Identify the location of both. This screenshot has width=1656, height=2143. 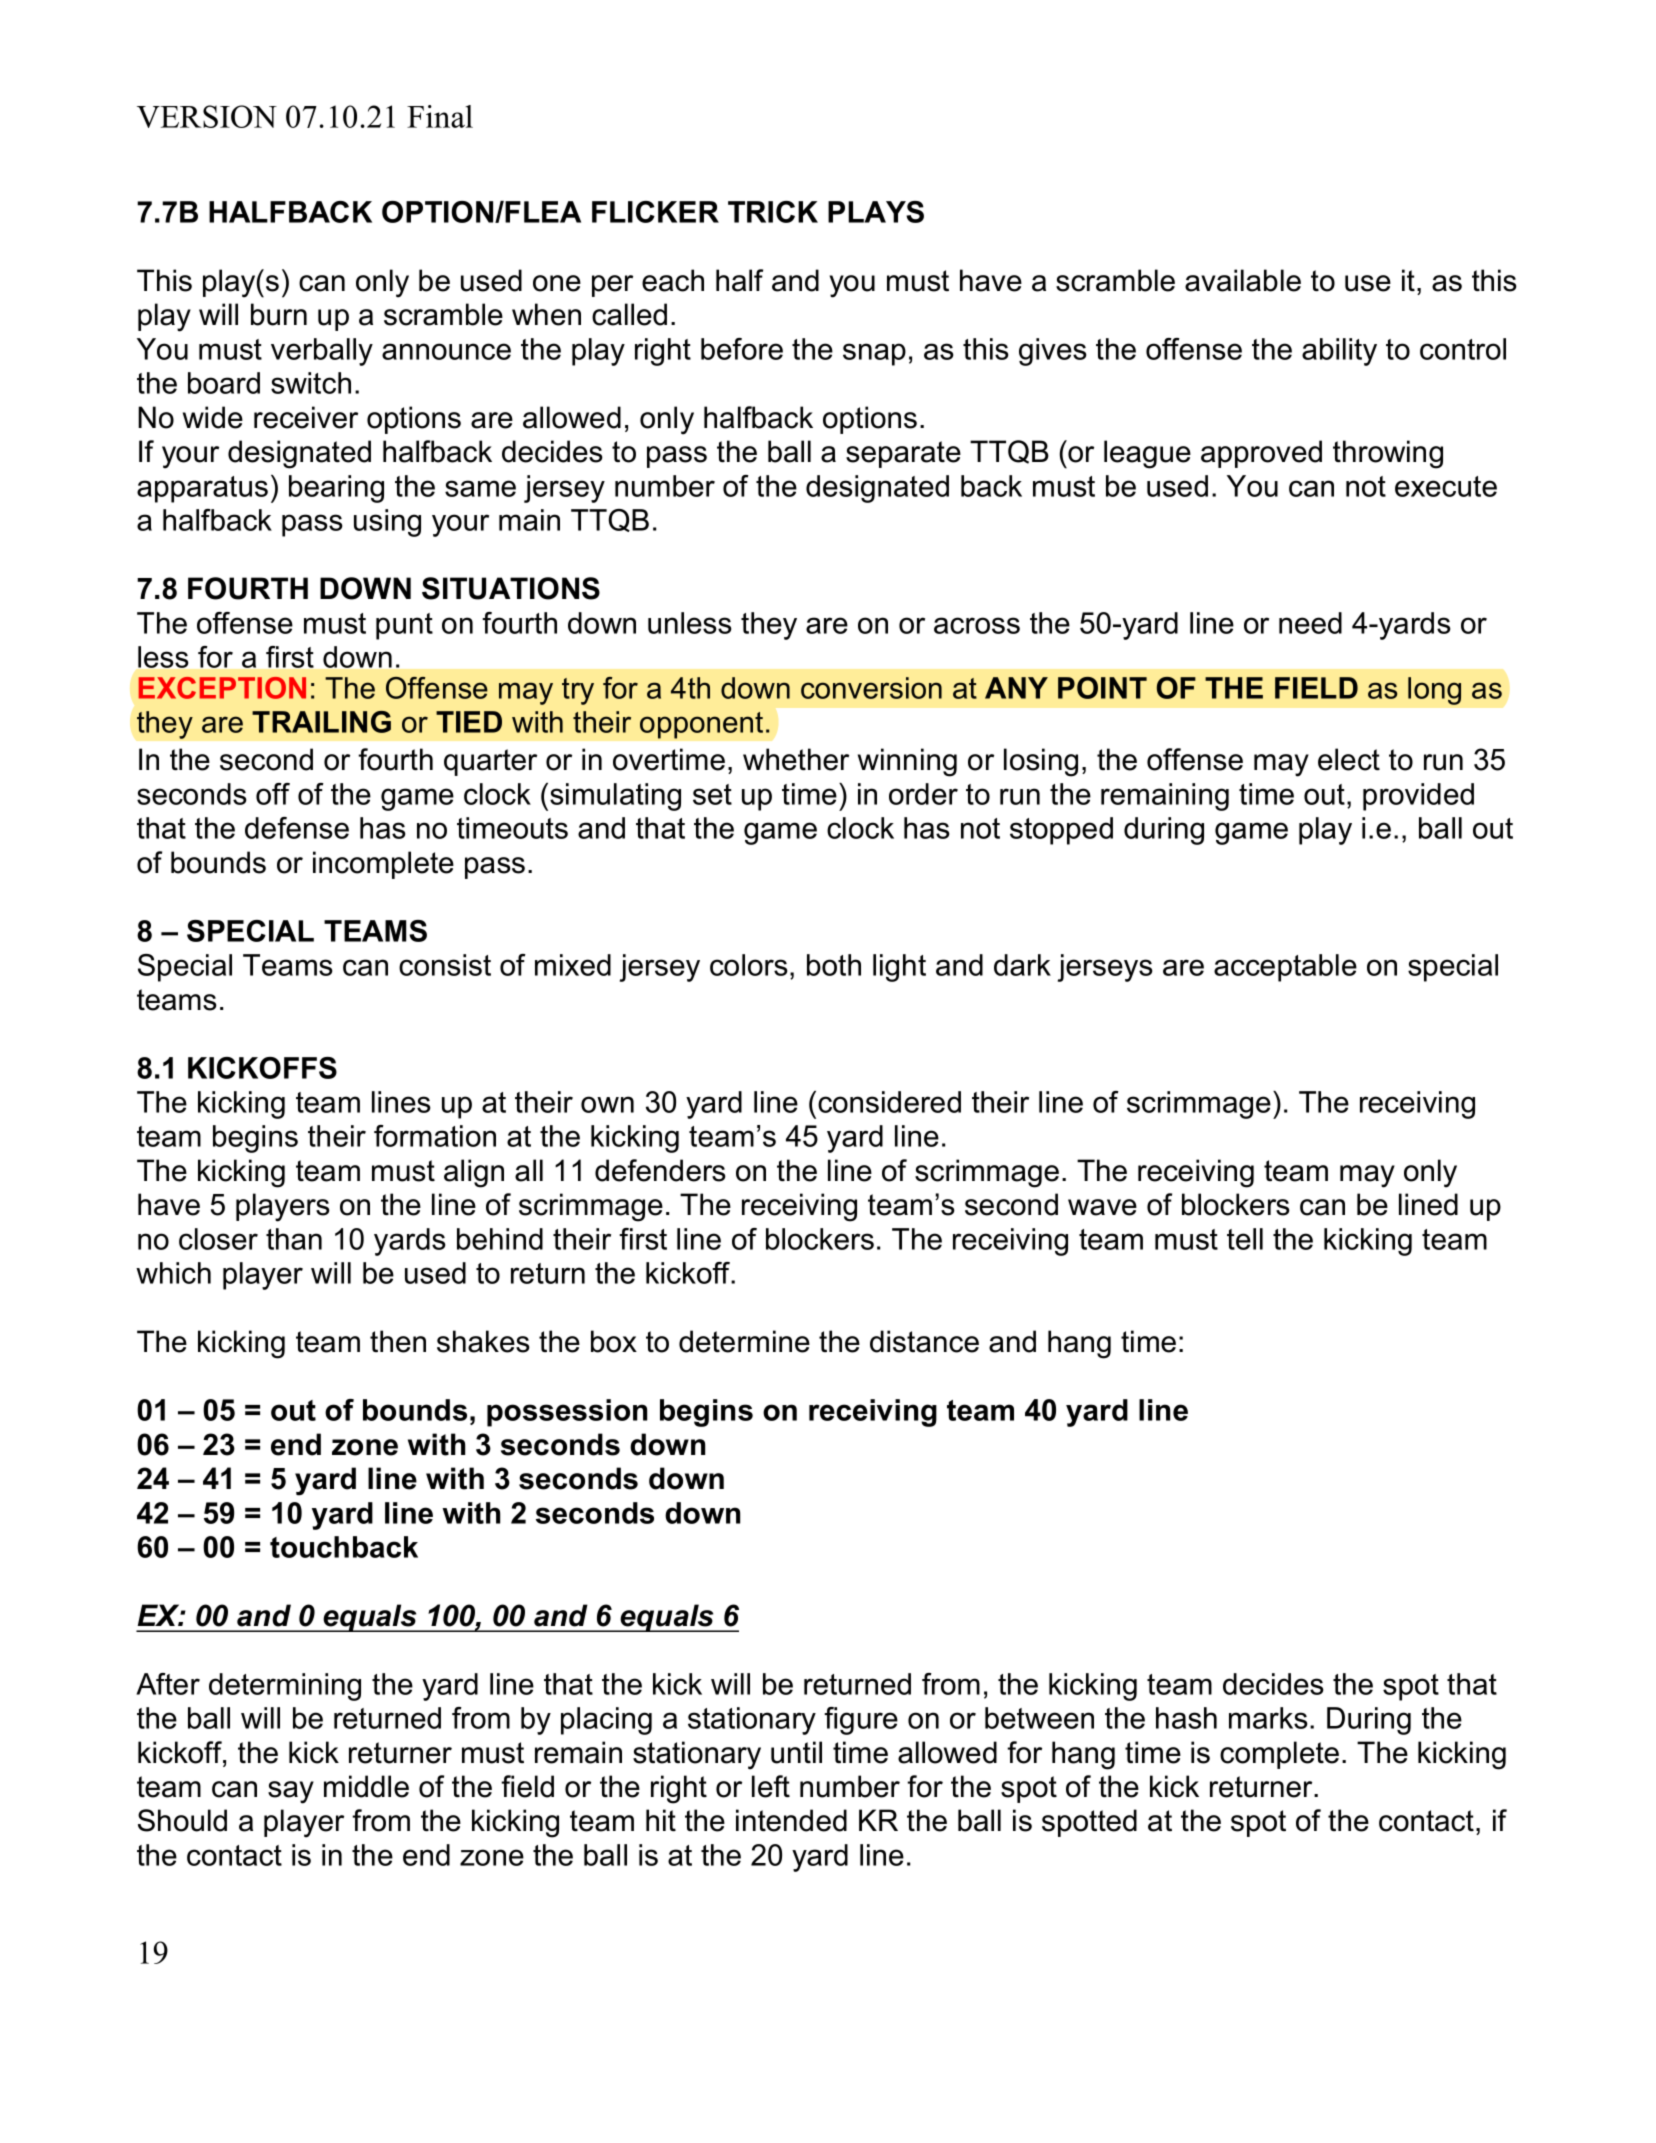
(834, 965).
